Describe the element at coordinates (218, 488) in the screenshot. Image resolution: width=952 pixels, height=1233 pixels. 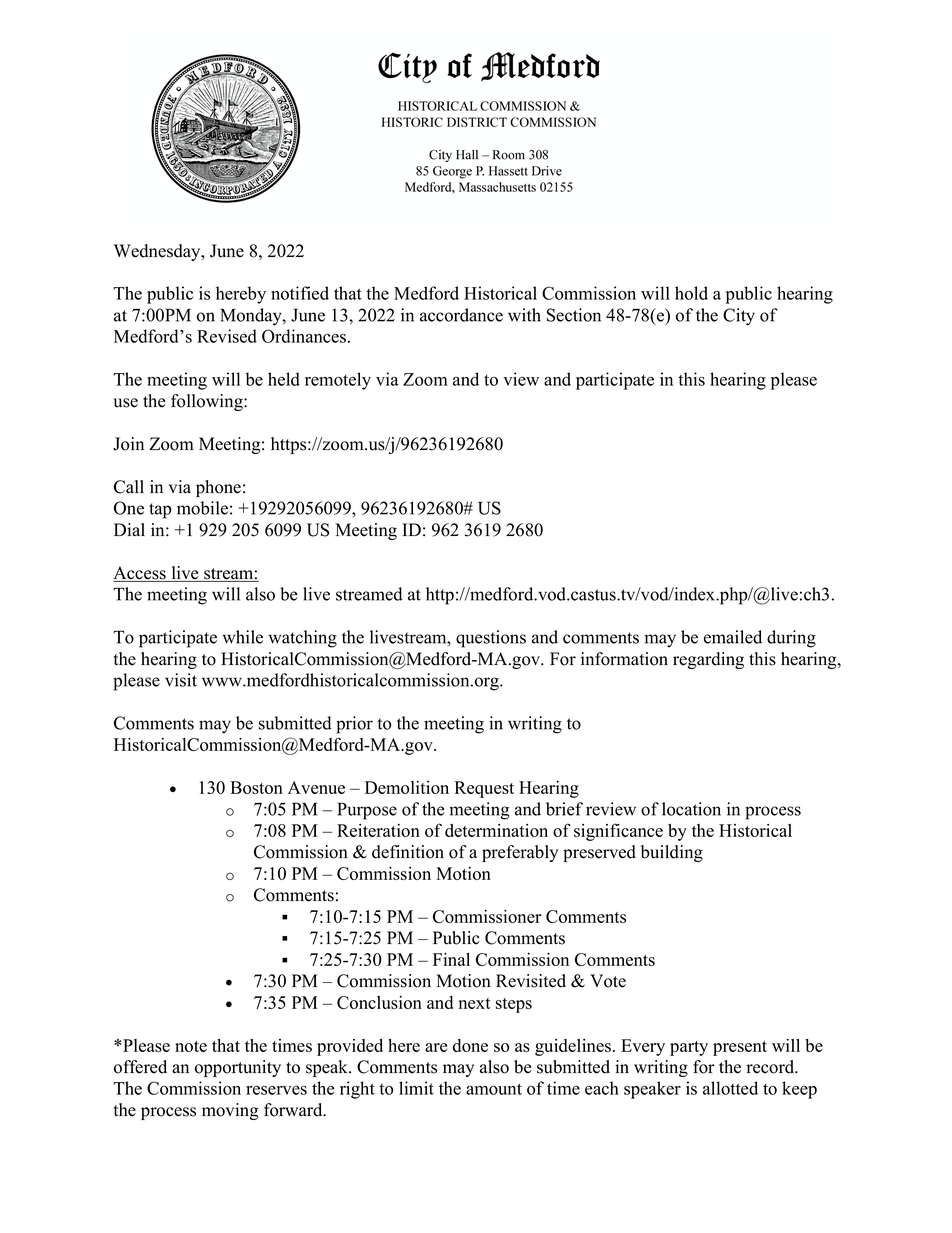
I see `phone` at that location.
